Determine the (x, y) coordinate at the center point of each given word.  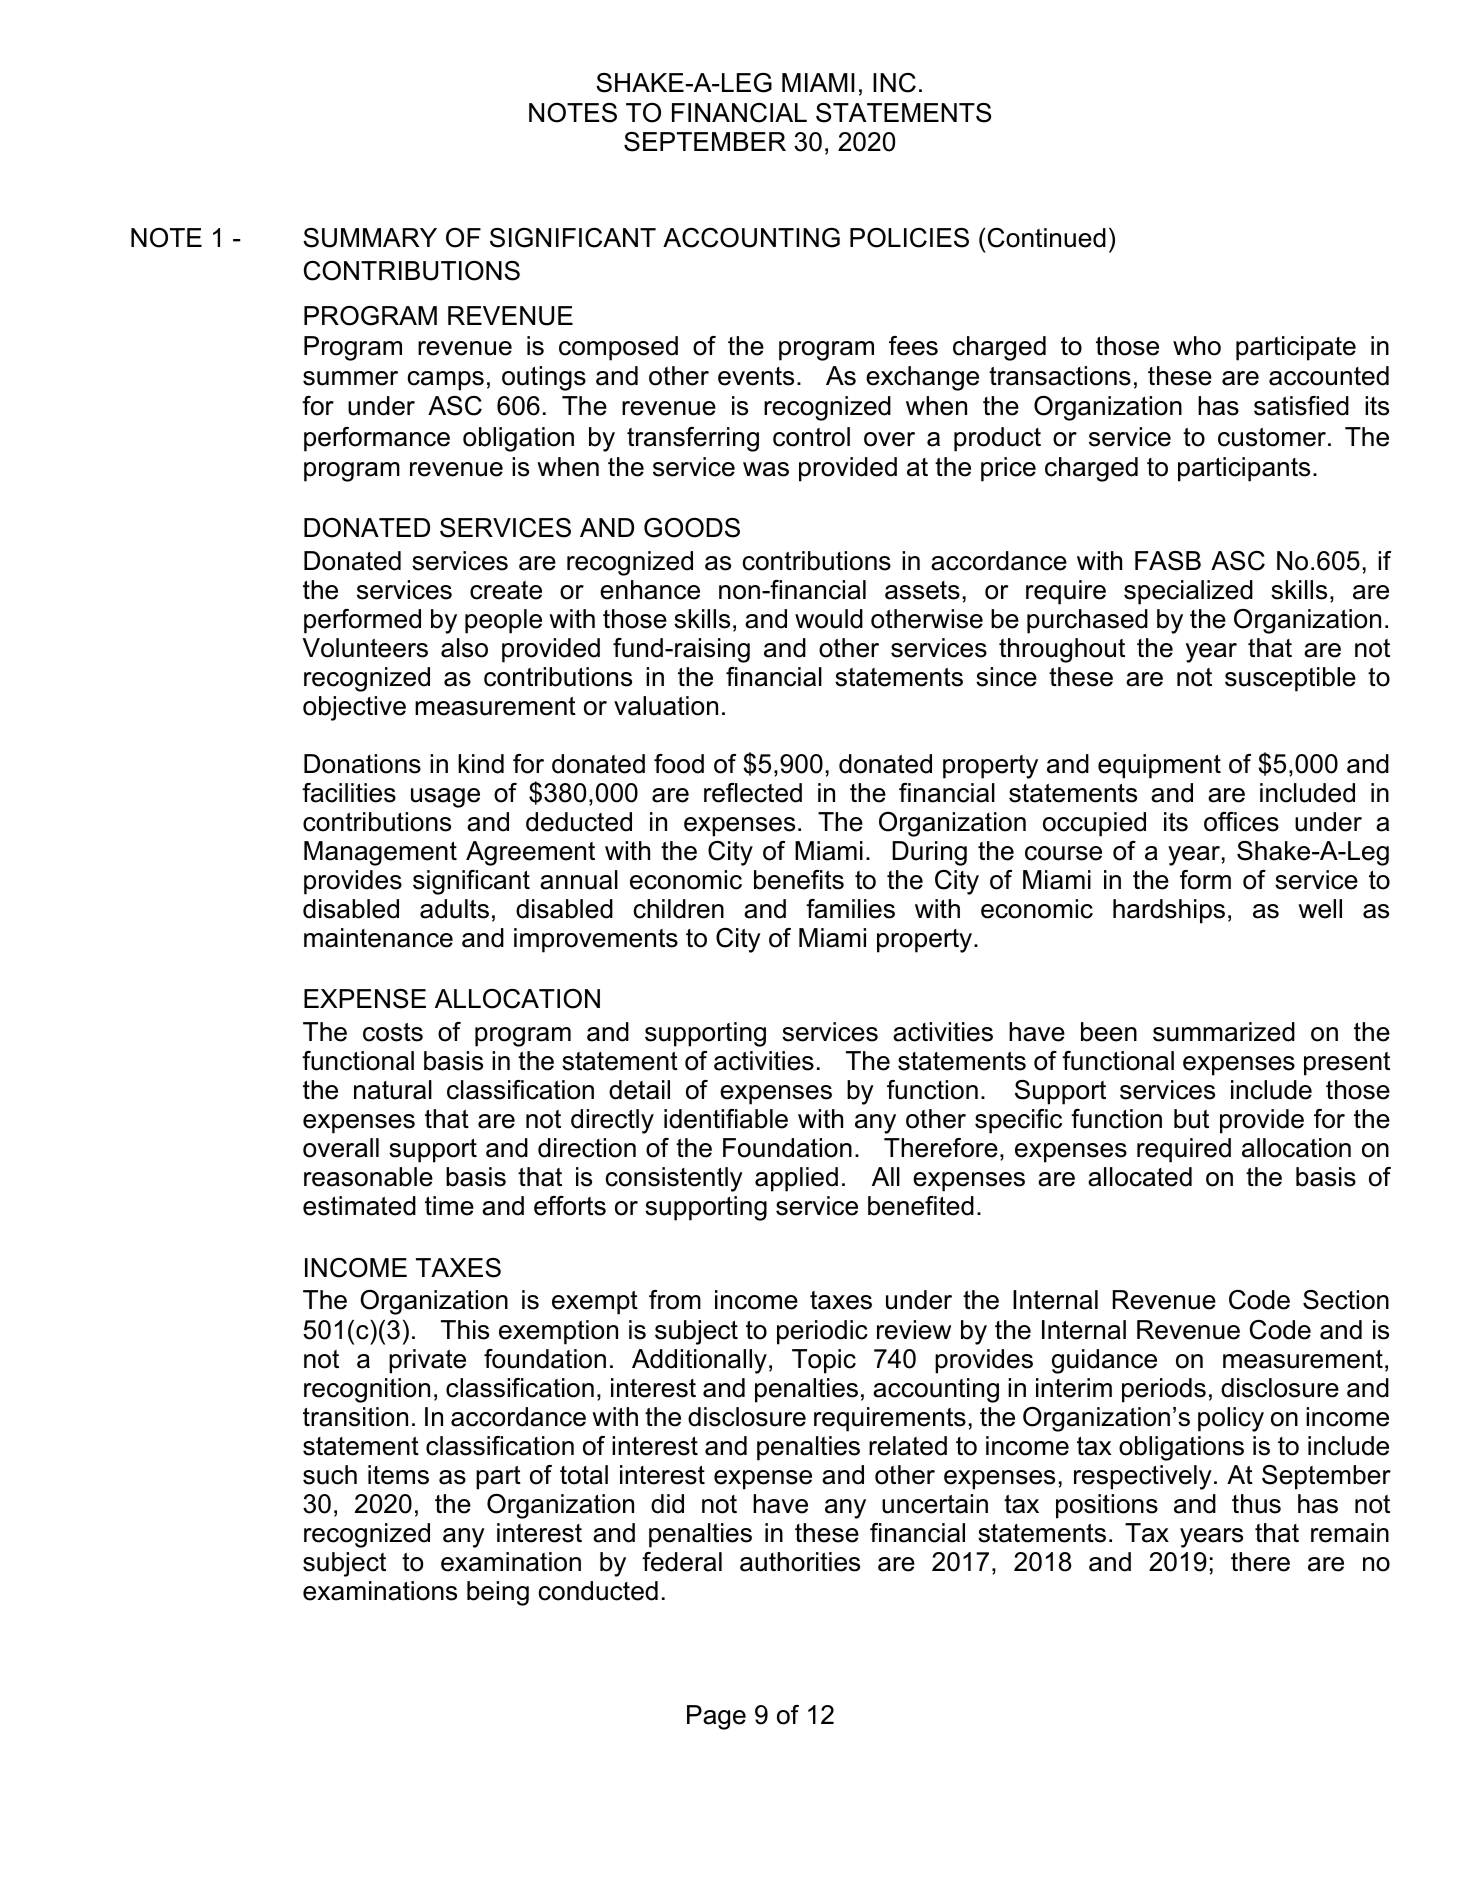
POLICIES (909, 238)
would (829, 619)
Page (716, 1717)
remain (1350, 1533)
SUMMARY (370, 238)
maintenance (378, 938)
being (498, 1593)
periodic (822, 1332)
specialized (1188, 592)
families (850, 909)
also (464, 648)
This (465, 1330)
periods (1164, 1390)
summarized (1224, 1032)
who (1197, 346)
